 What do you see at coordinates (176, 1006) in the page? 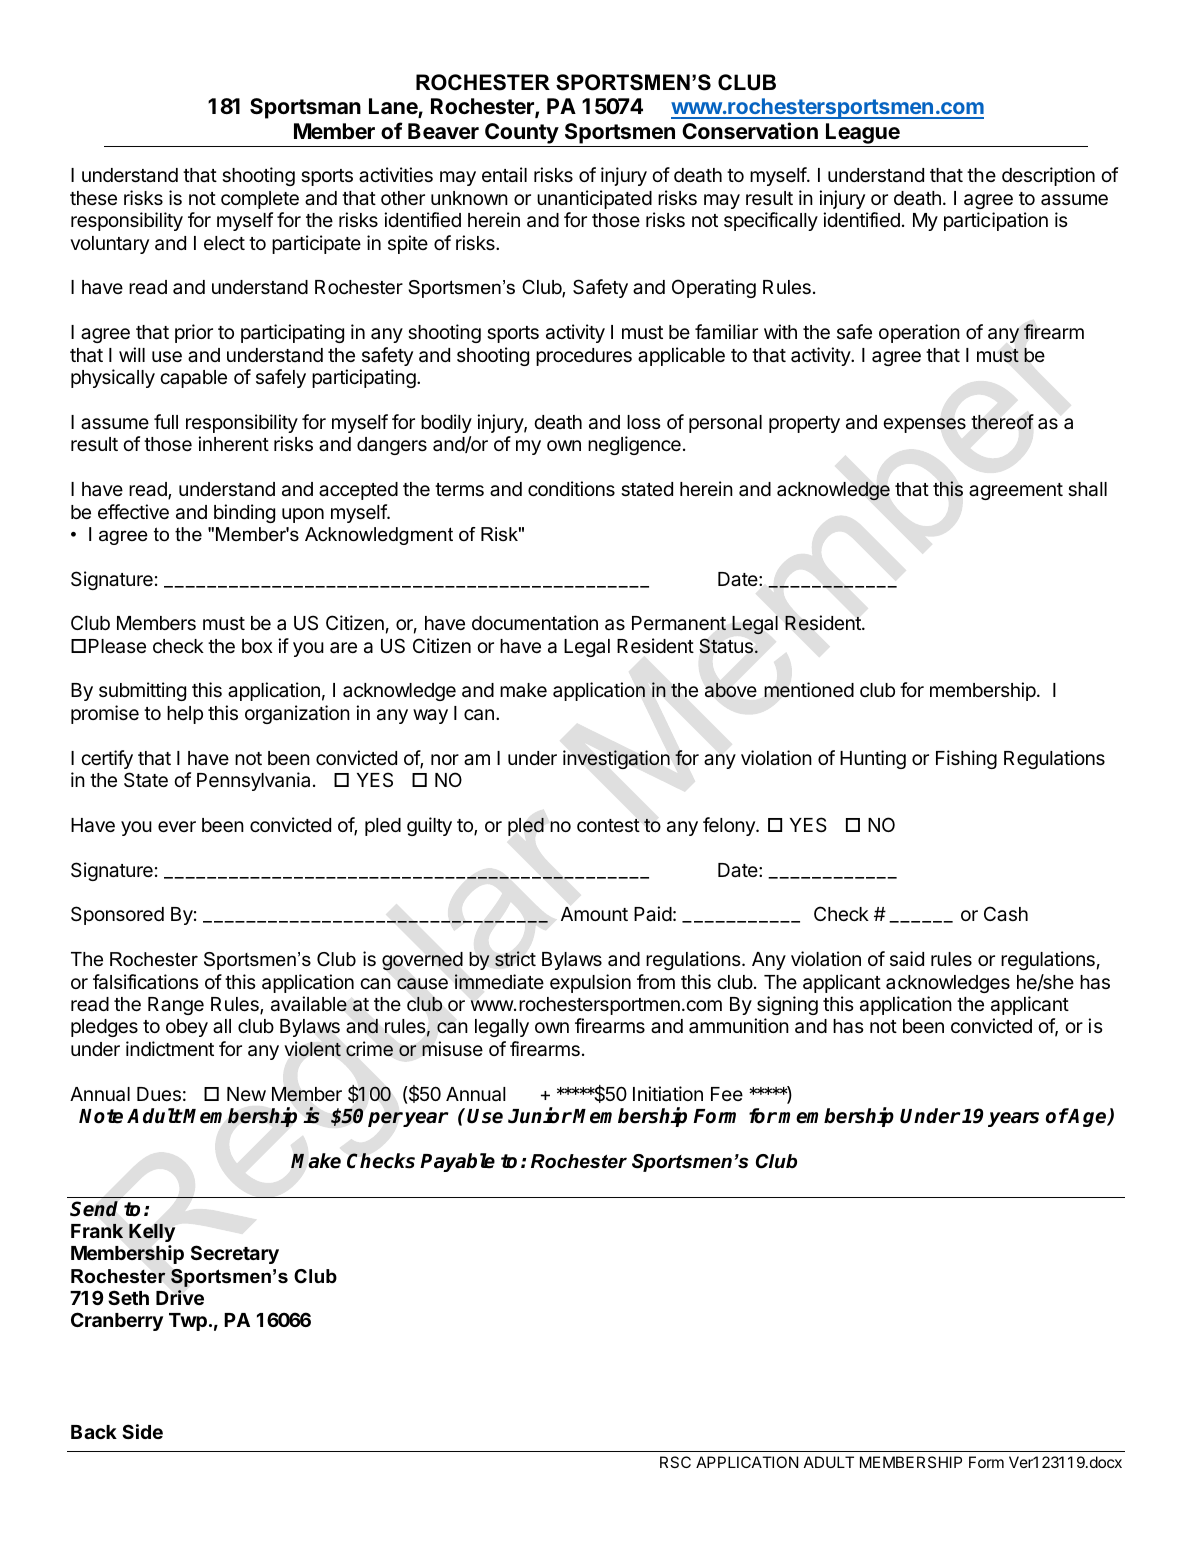
I see `Range` at bounding box center [176, 1006].
